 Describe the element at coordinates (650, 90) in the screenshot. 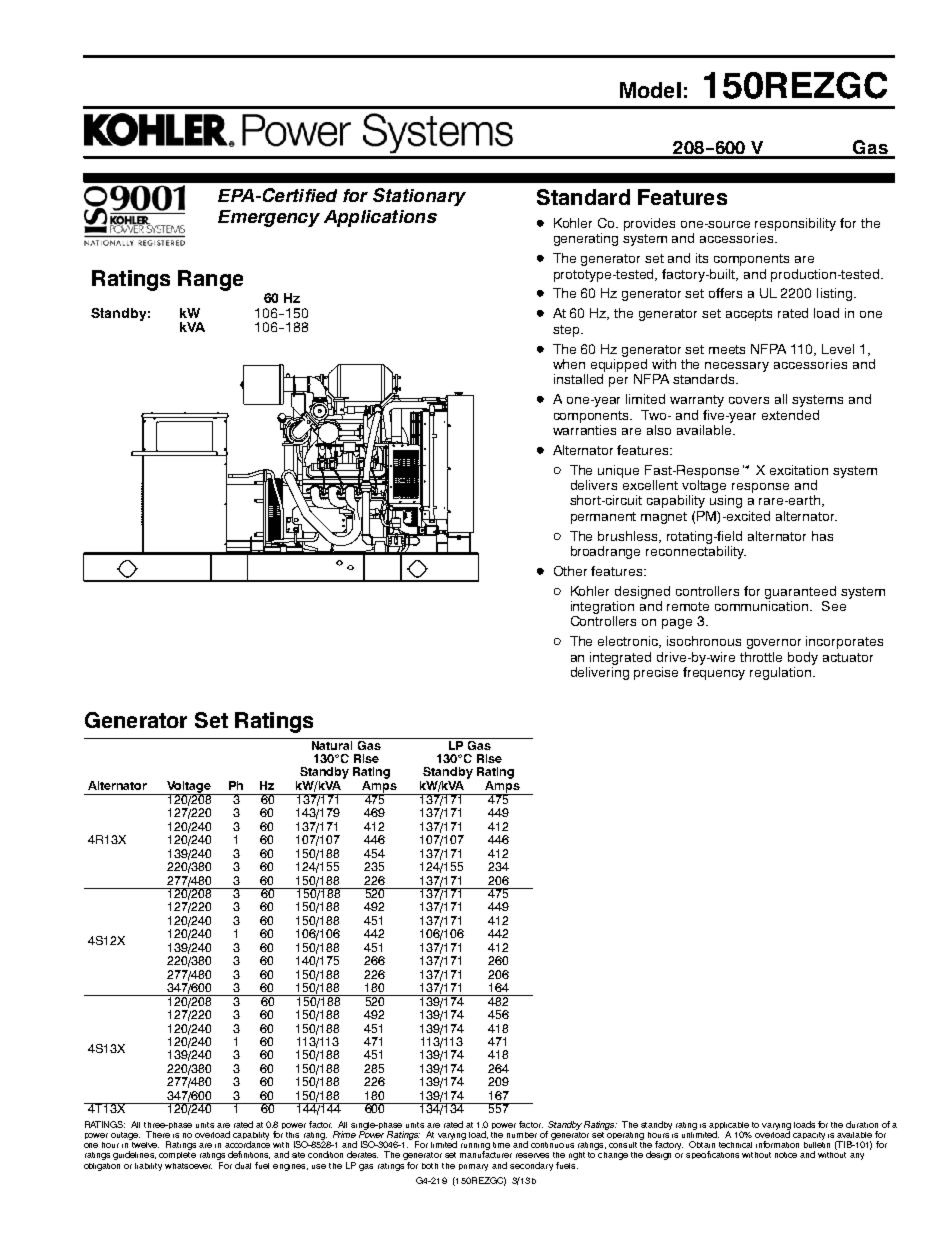

I see `Model` at that location.
